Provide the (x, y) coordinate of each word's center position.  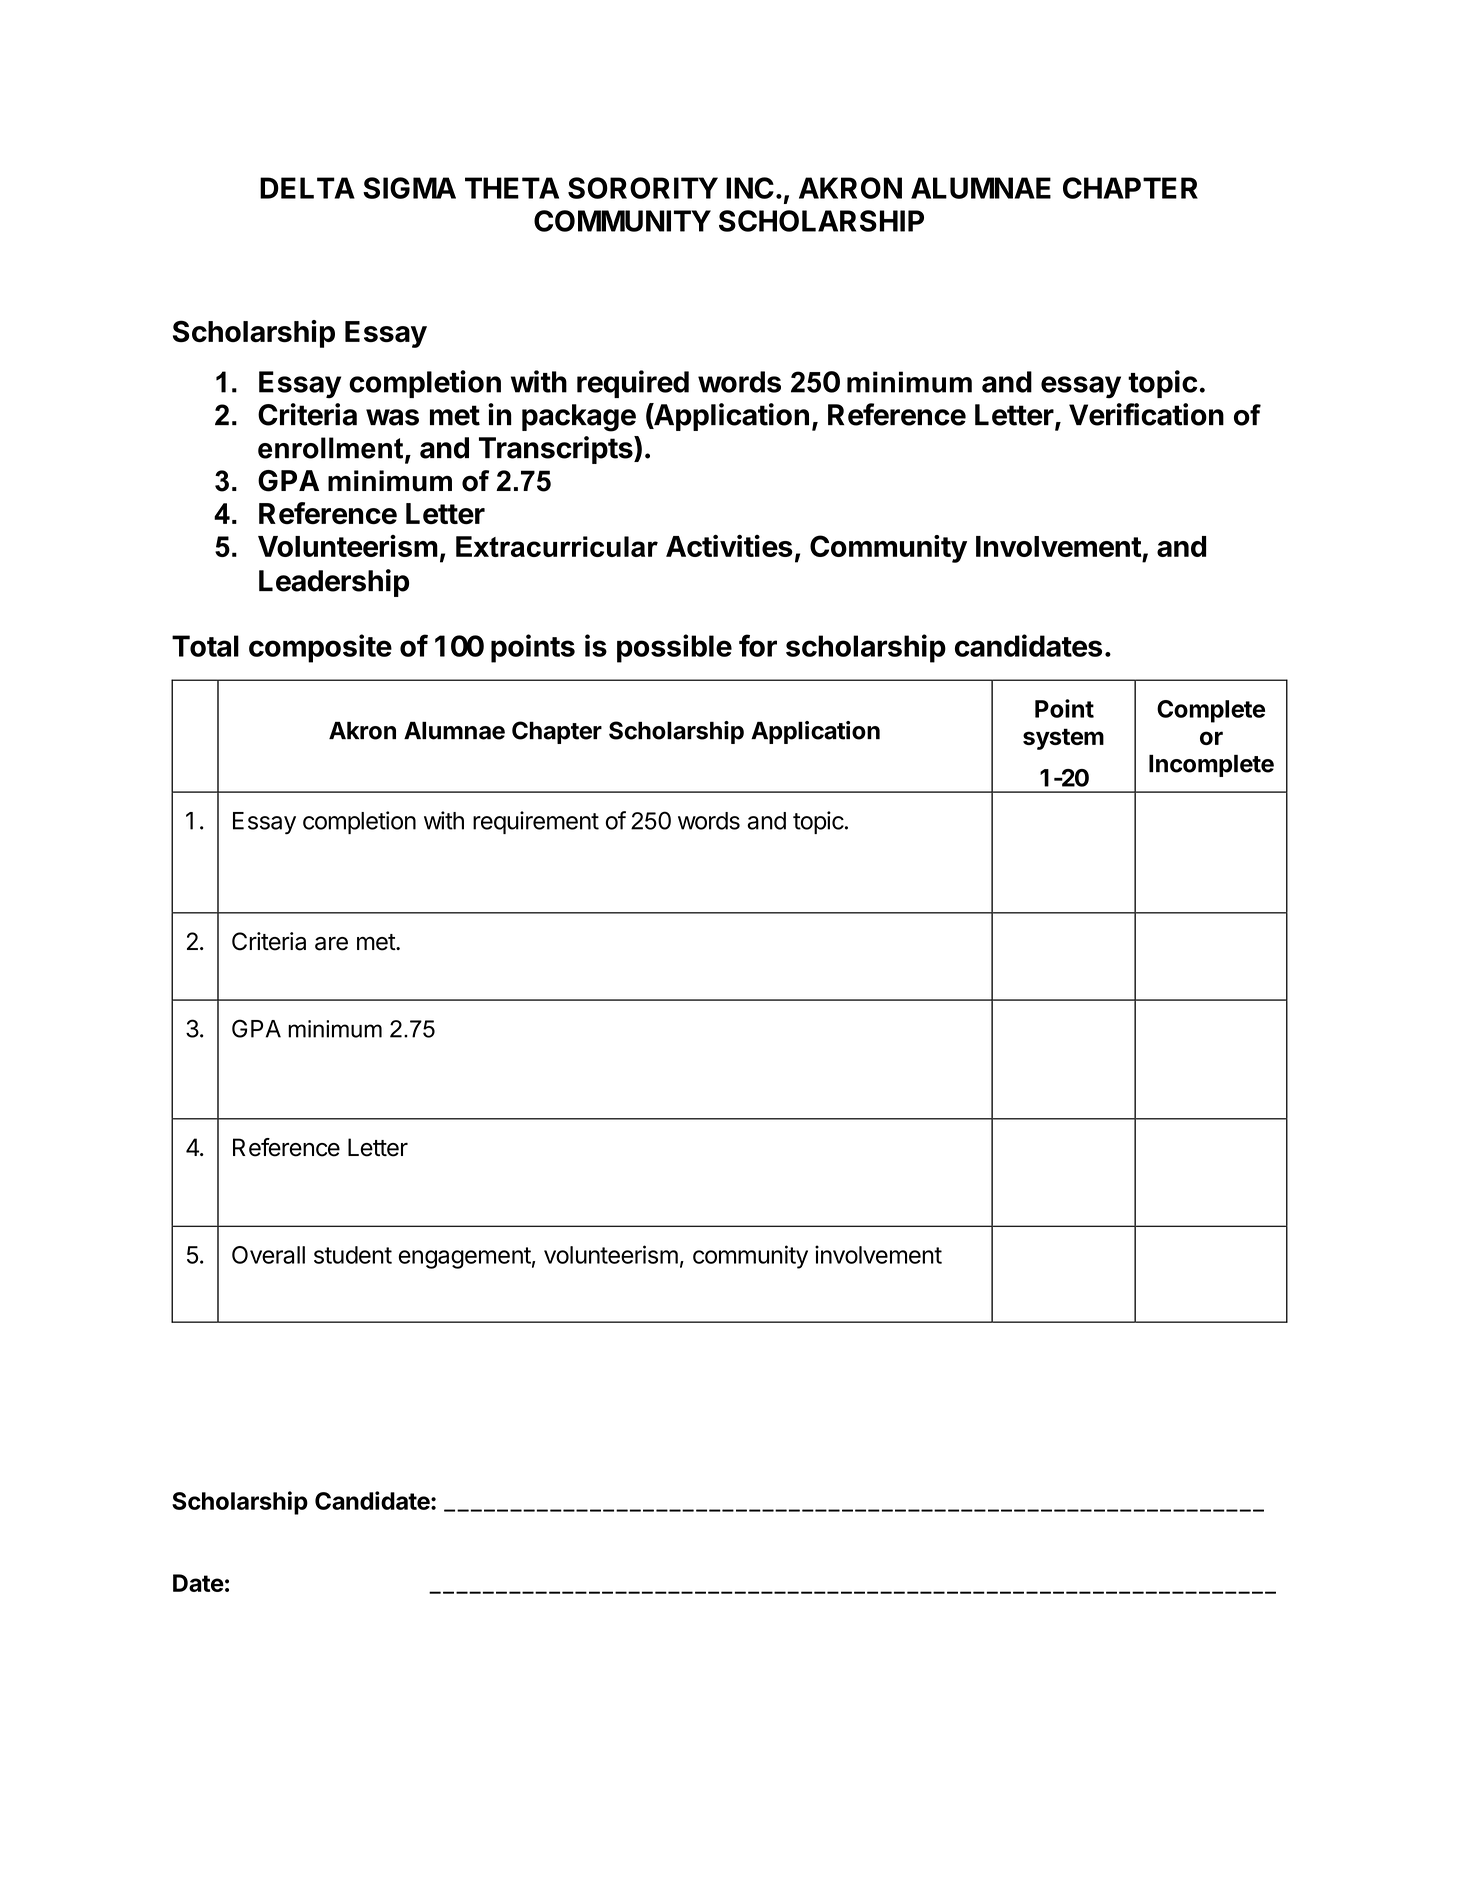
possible (674, 648)
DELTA (307, 188)
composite (320, 648)
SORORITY (643, 188)
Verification (1146, 414)
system (1063, 739)
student (353, 1255)
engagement (465, 1258)
